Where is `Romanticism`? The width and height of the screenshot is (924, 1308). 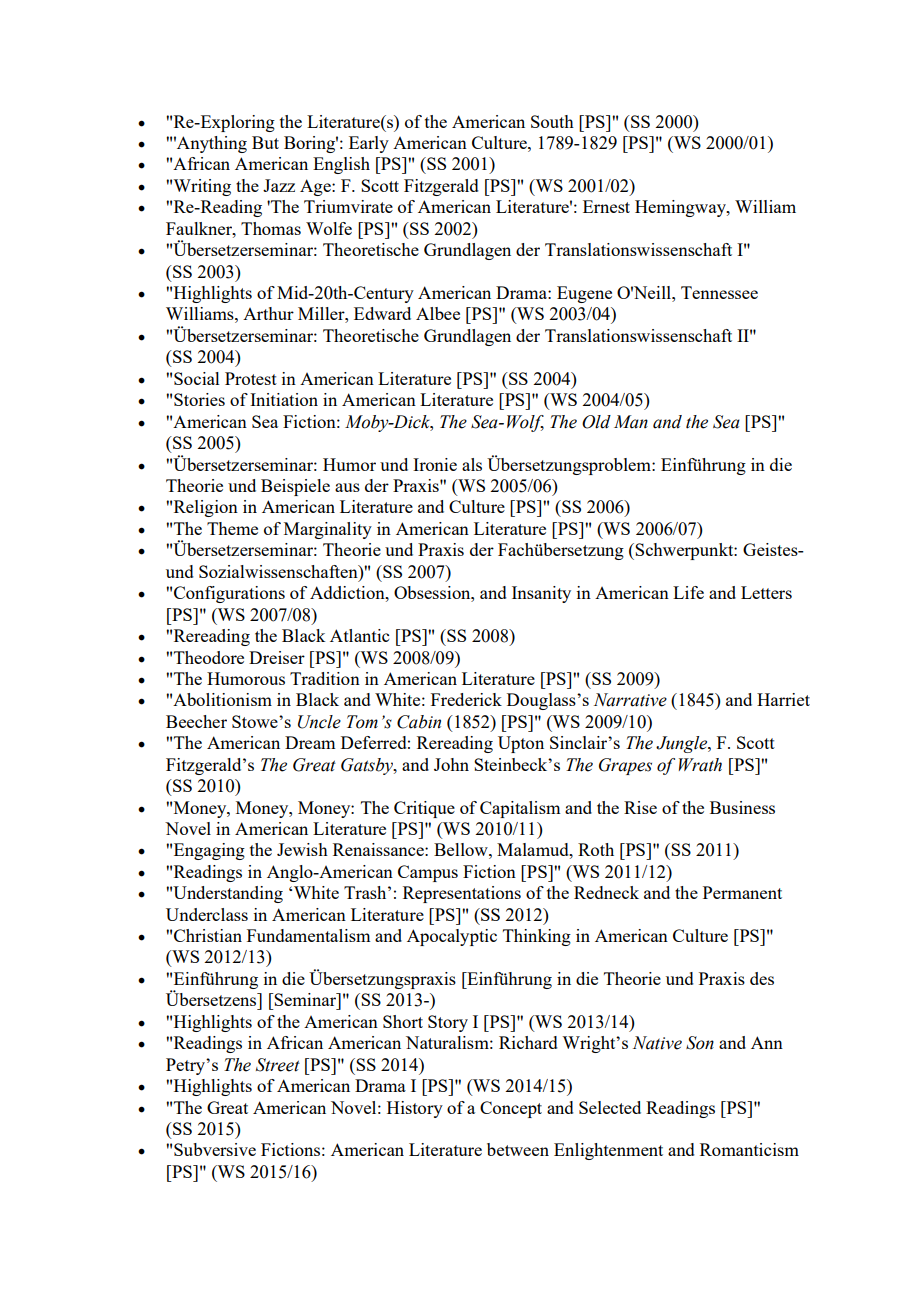
Romanticism is located at coordinates (749, 1149).
